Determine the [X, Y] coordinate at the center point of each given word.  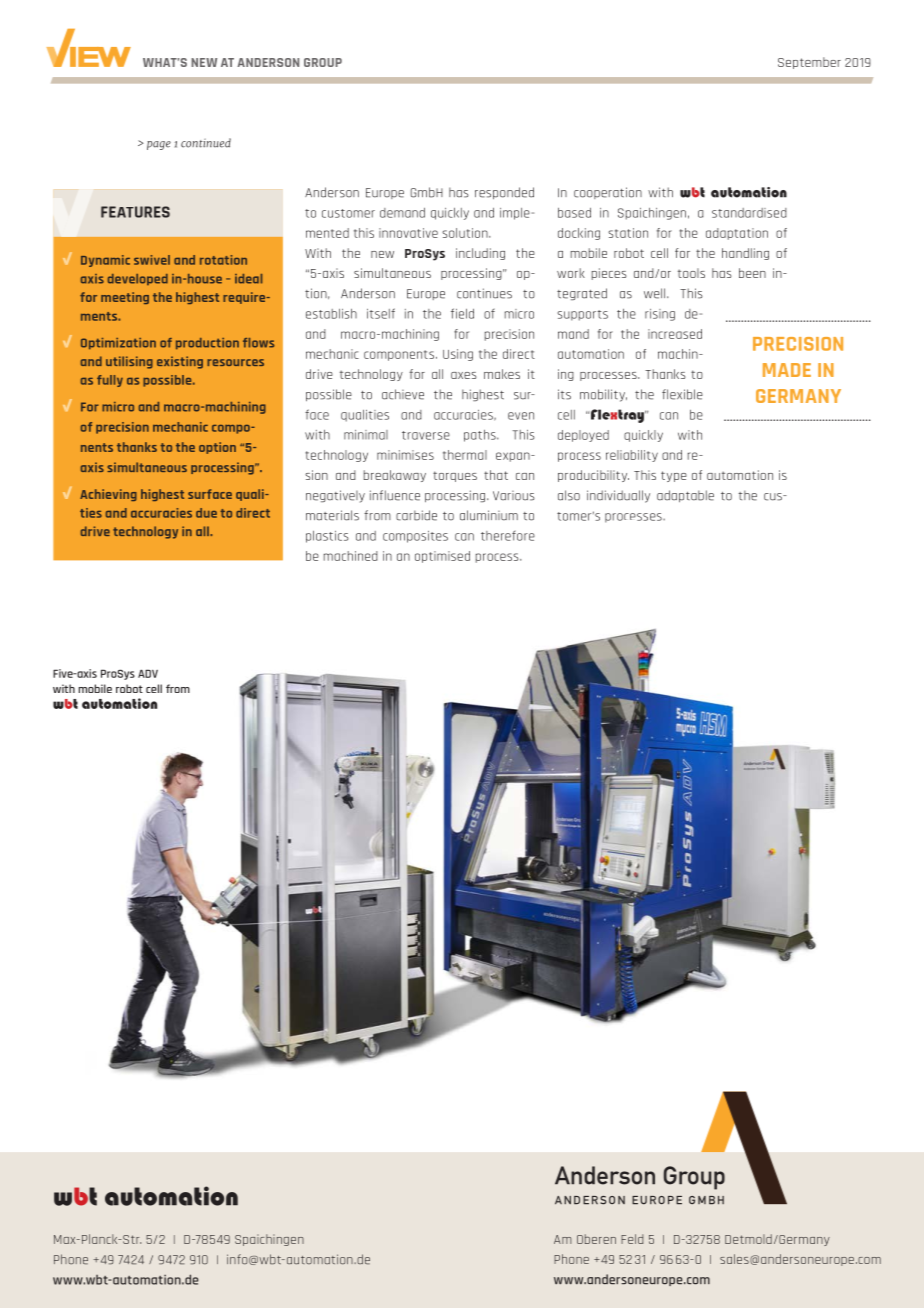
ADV [148, 673]
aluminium [489, 515]
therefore [508, 536]
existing [180, 362]
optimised [442, 557]
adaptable [685, 496]
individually [618, 496]
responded [504, 193]
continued [206, 143]
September [809, 63]
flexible [682, 394]
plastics [327, 537]
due [206, 513]
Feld [632, 1239]
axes [464, 375]
